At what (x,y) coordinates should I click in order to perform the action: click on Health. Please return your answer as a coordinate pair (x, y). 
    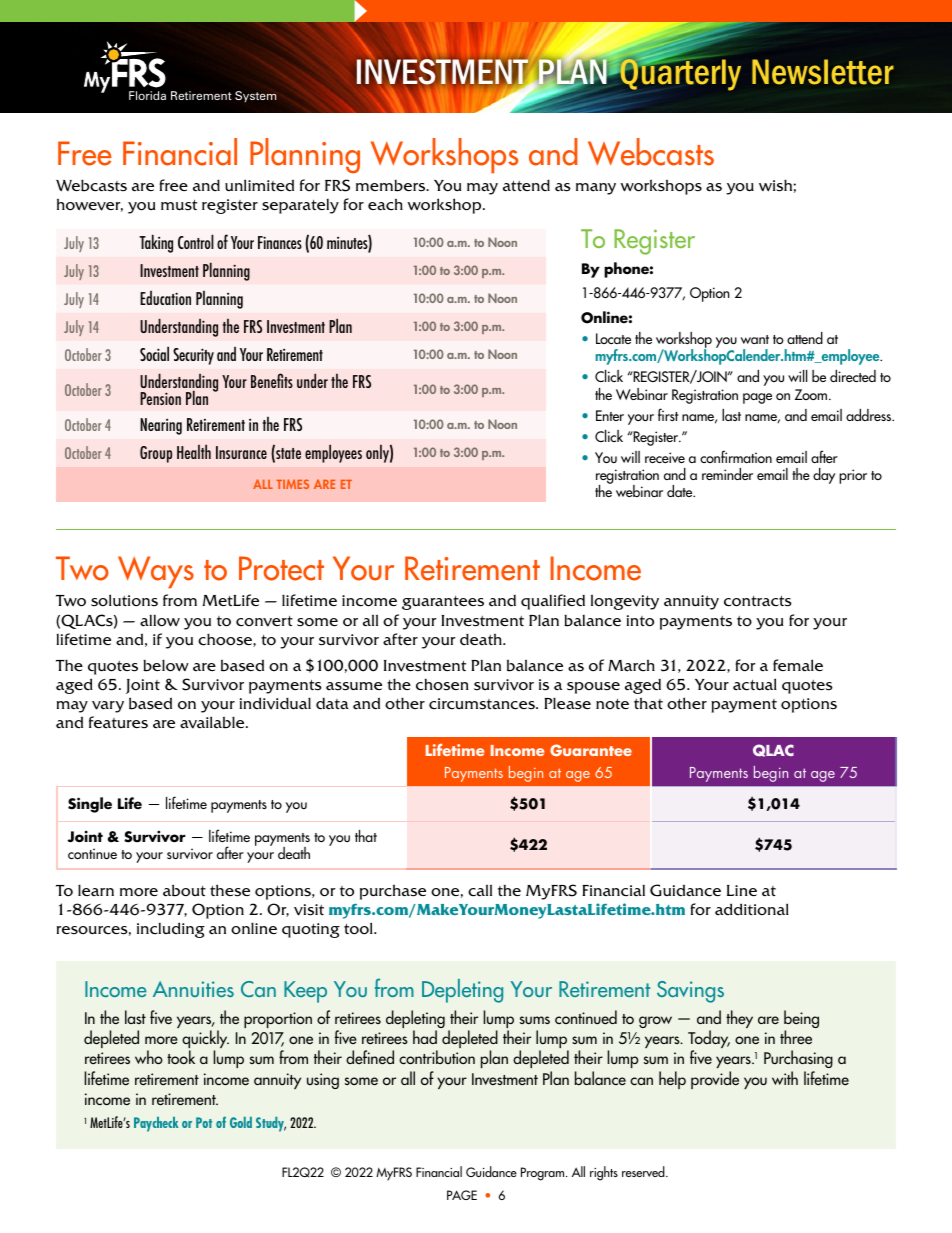
    Looking at the image, I should click on (194, 451).
